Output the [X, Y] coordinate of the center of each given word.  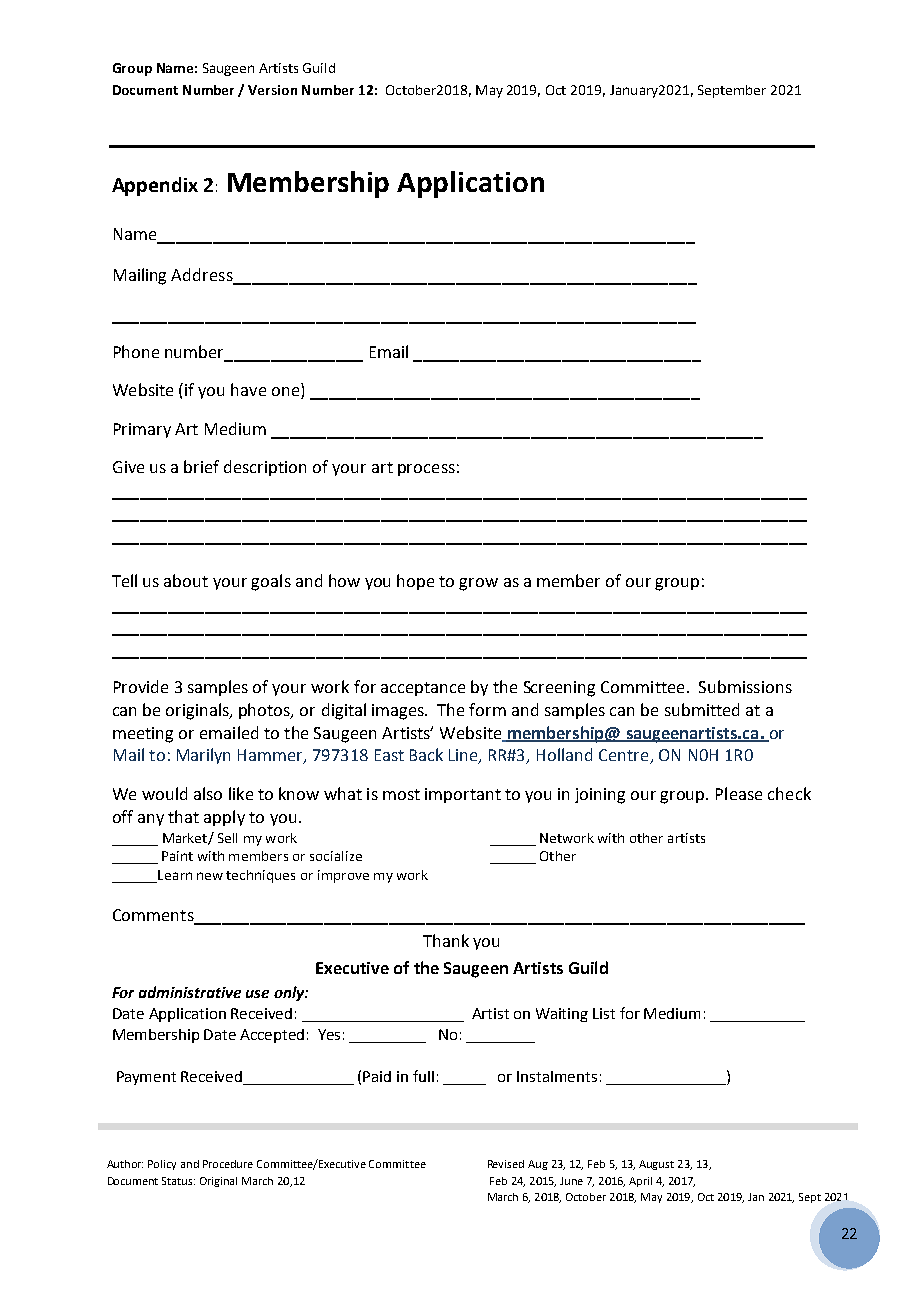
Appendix [155, 186]
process [426, 470]
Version [272, 90]
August [656, 1165]
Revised [506, 1164]
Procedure [228, 1164]
